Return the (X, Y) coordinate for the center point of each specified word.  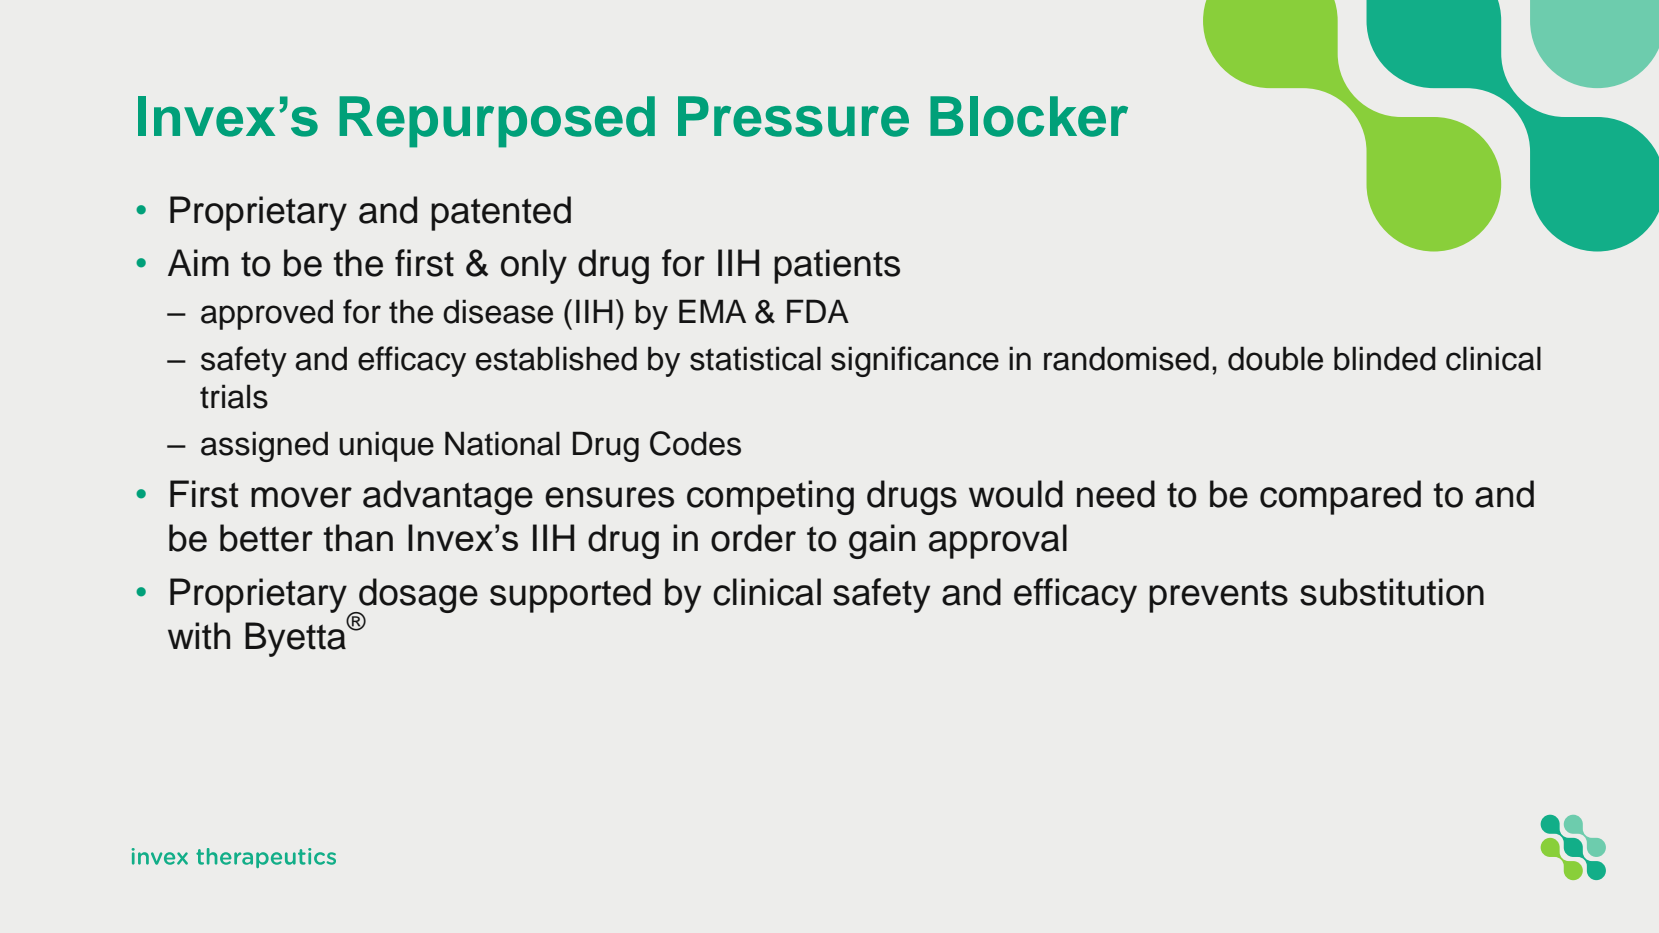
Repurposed (497, 122)
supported (570, 595)
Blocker (1029, 116)
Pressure (793, 116)
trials (234, 396)
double (1275, 358)
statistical (755, 358)
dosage (417, 596)
